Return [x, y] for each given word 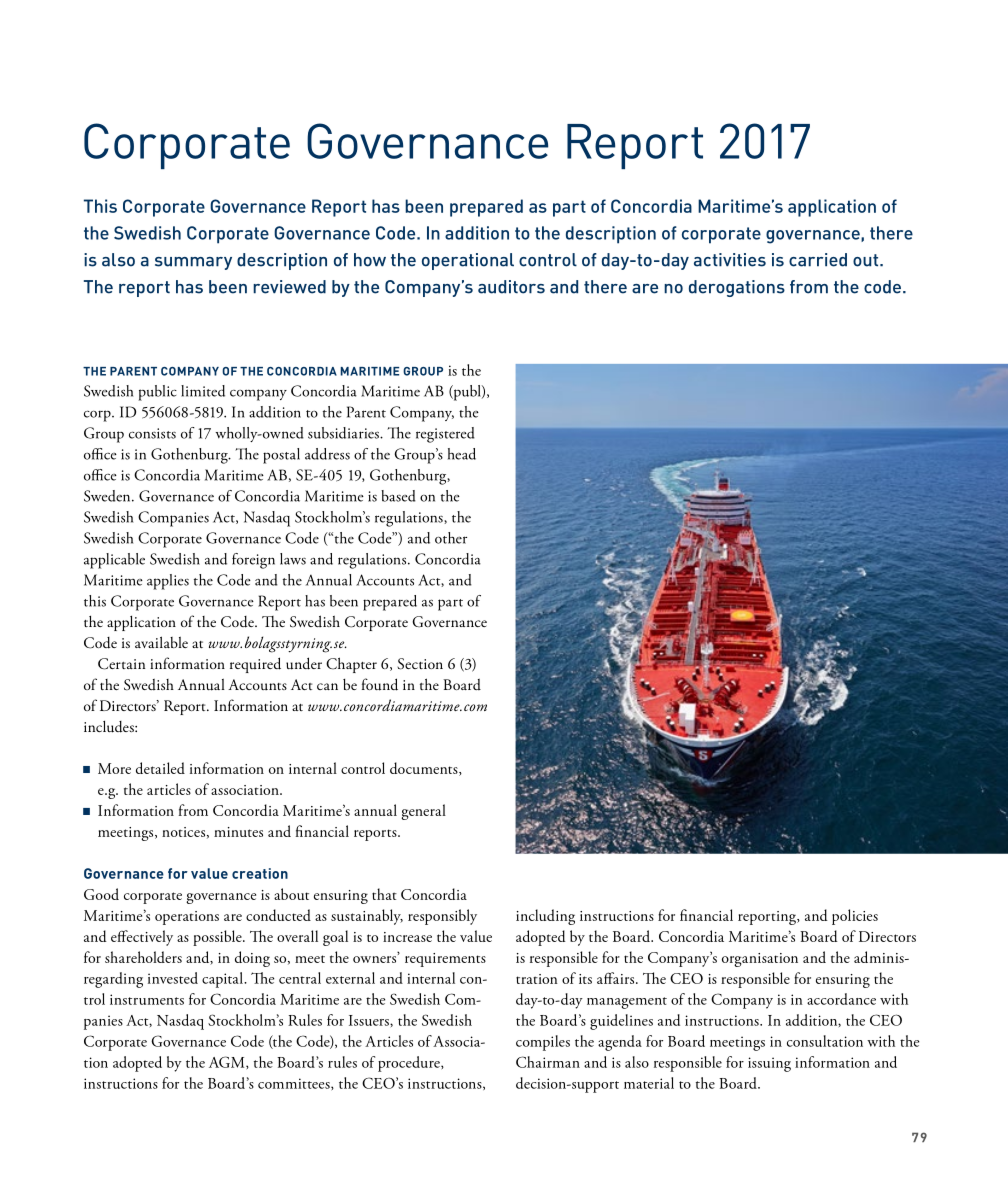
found [380, 684]
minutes [238, 832]
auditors [511, 287]
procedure [410, 1064]
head [462, 454]
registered [445, 435]
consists [152, 433]
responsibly [442, 917]
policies [855, 917]
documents [425, 769]
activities [730, 260]
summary [193, 263]
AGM [228, 1062]
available [161, 642]
